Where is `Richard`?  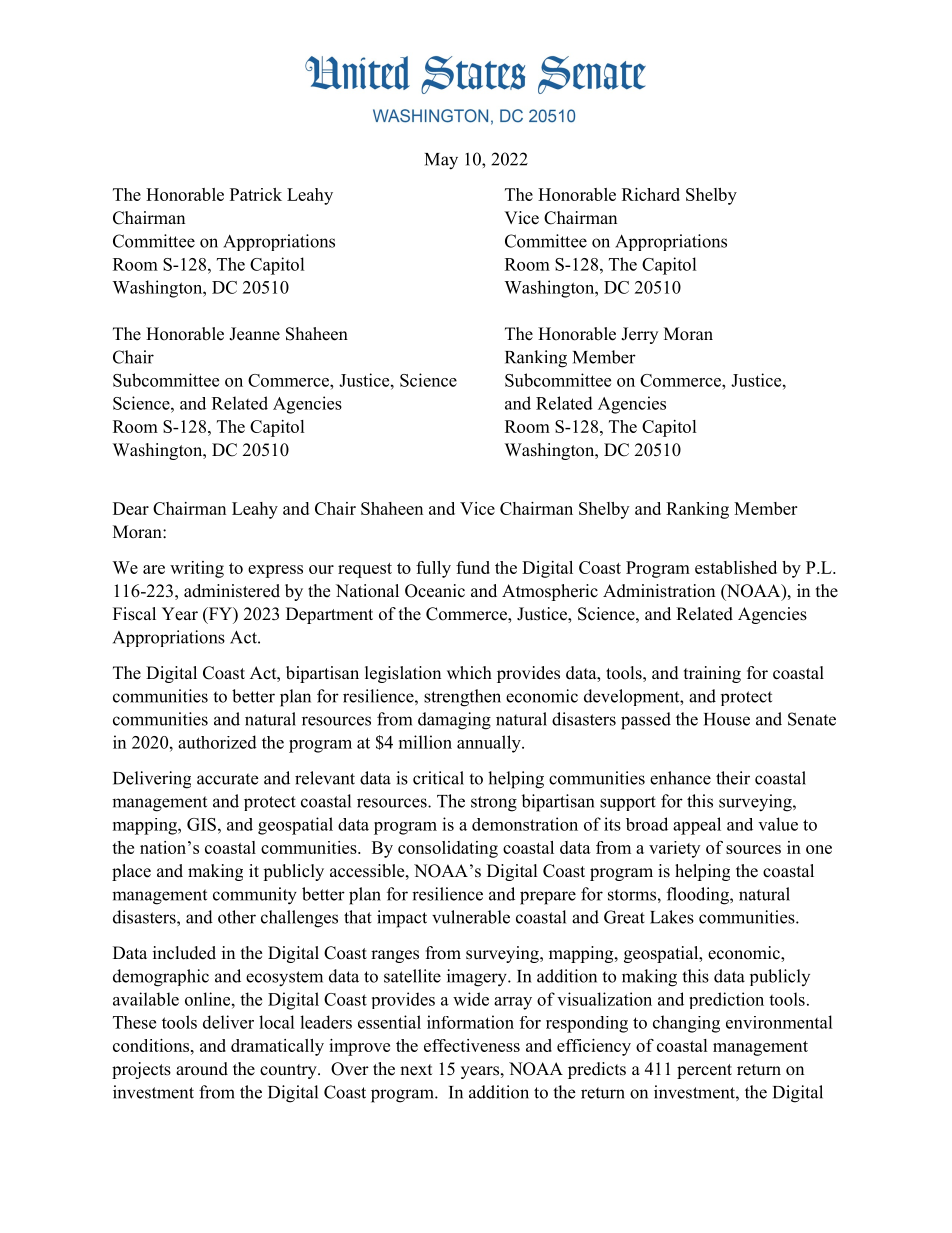 Richard is located at coordinates (651, 194).
